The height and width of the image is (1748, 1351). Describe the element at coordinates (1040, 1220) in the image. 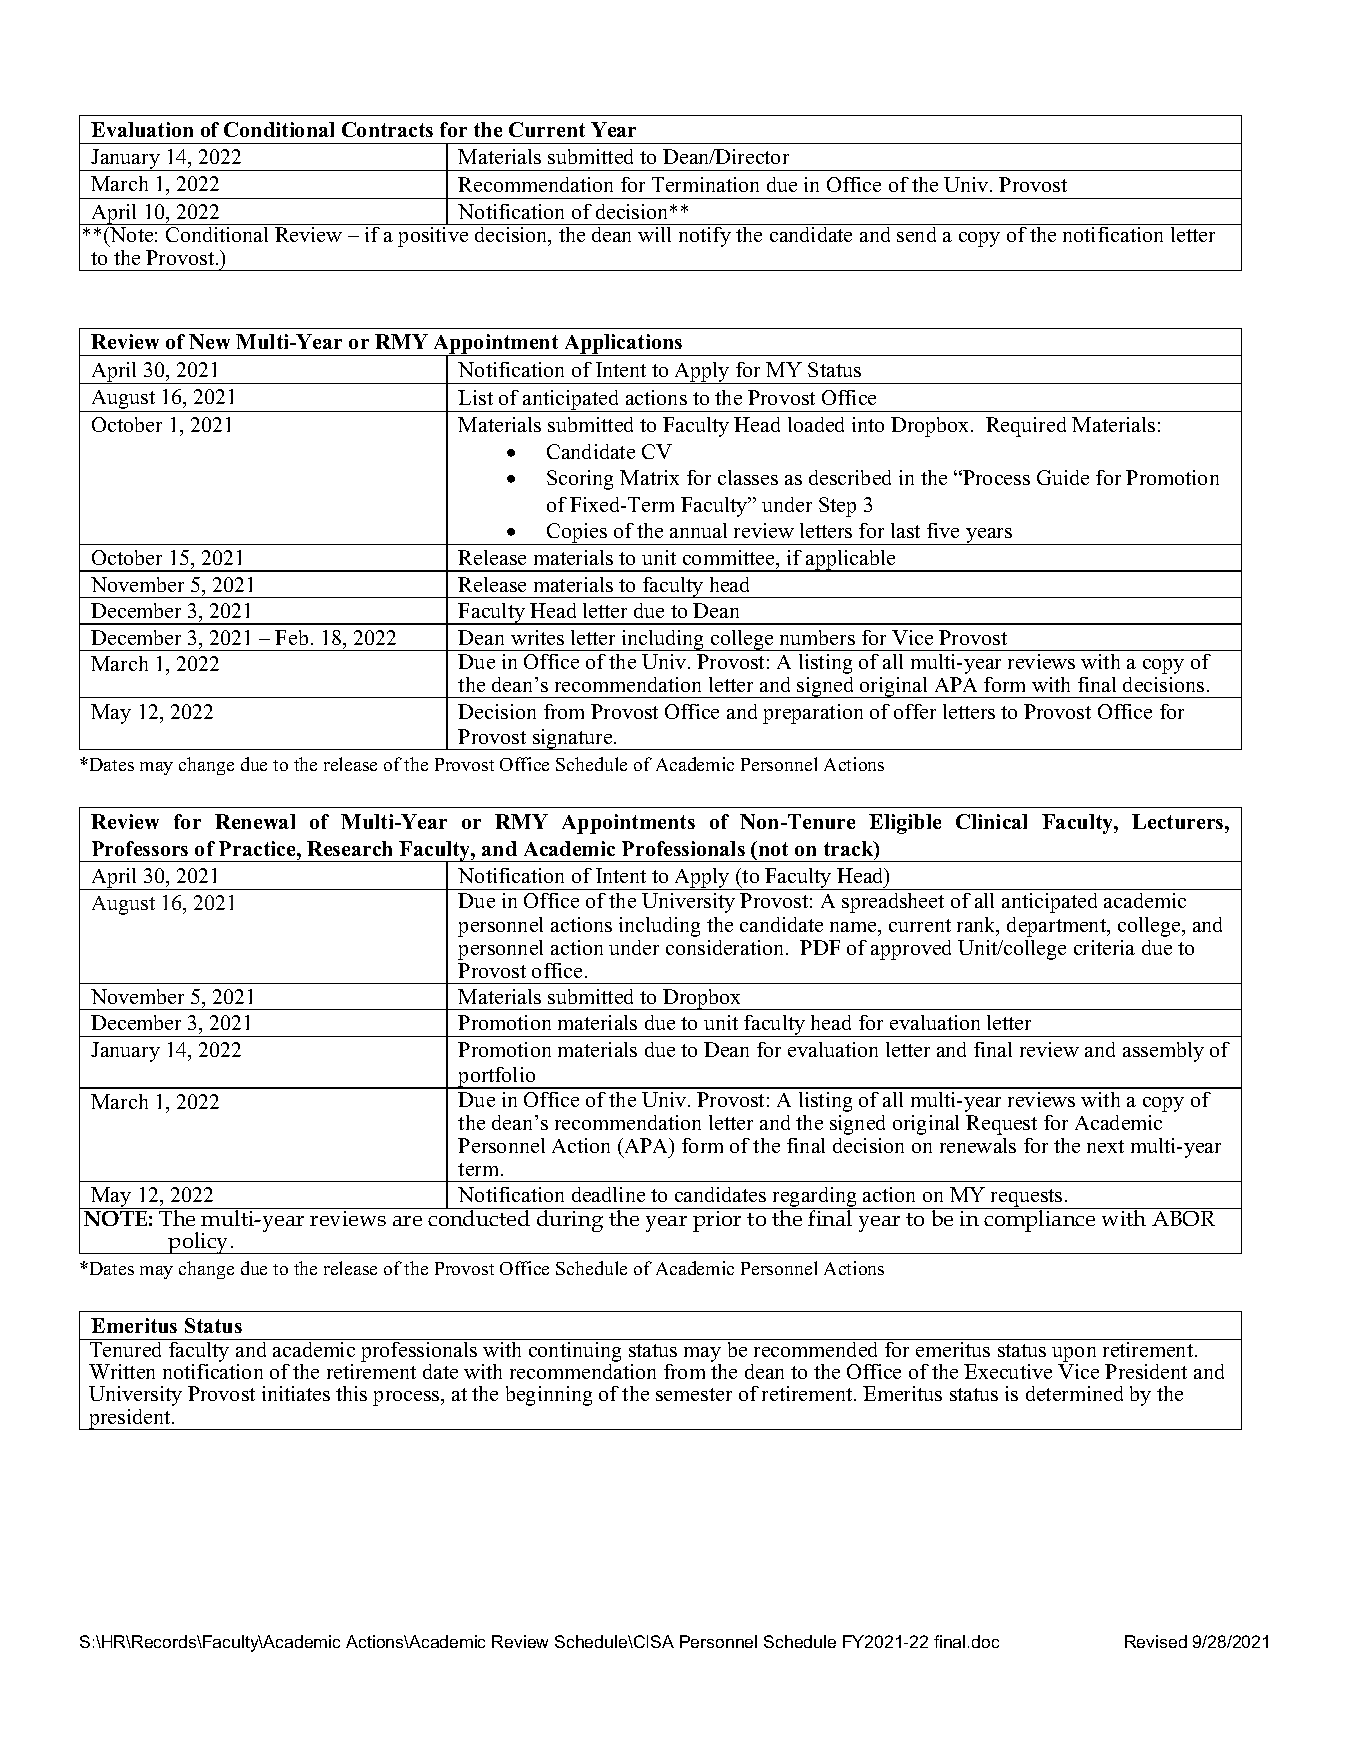

I see `compliance` at that location.
